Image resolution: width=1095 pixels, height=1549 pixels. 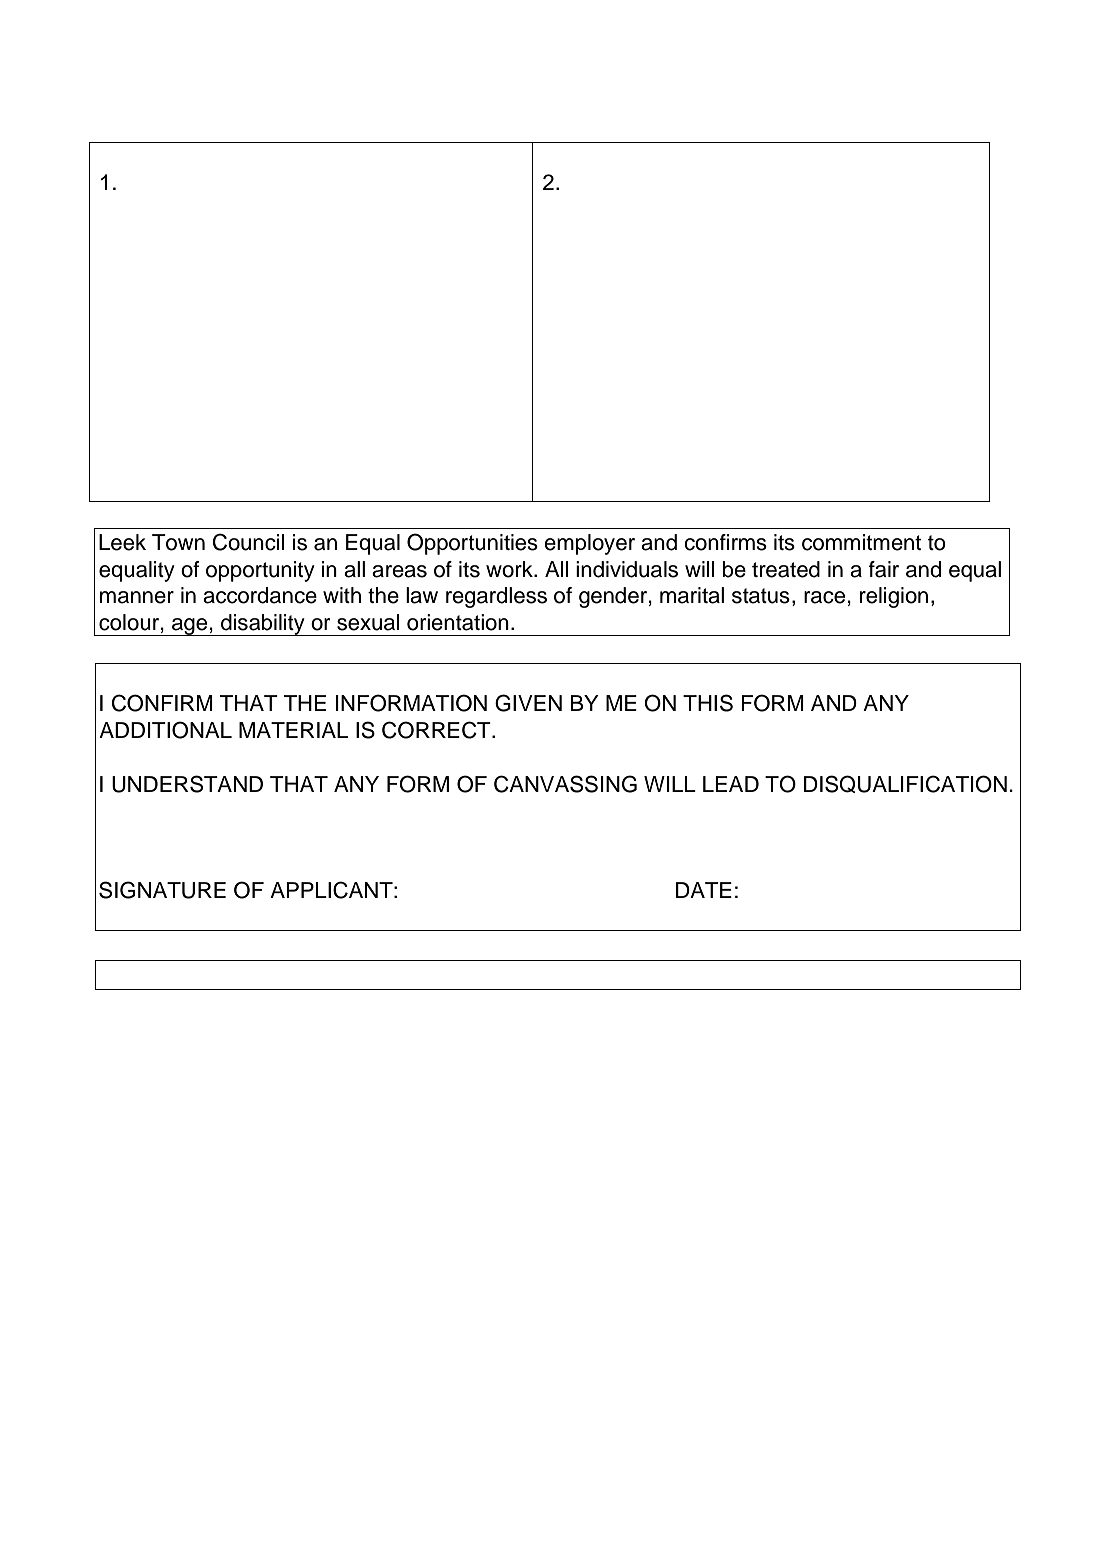 What do you see at coordinates (165, 730) in the page?
I see `ADDITIONAL` at bounding box center [165, 730].
